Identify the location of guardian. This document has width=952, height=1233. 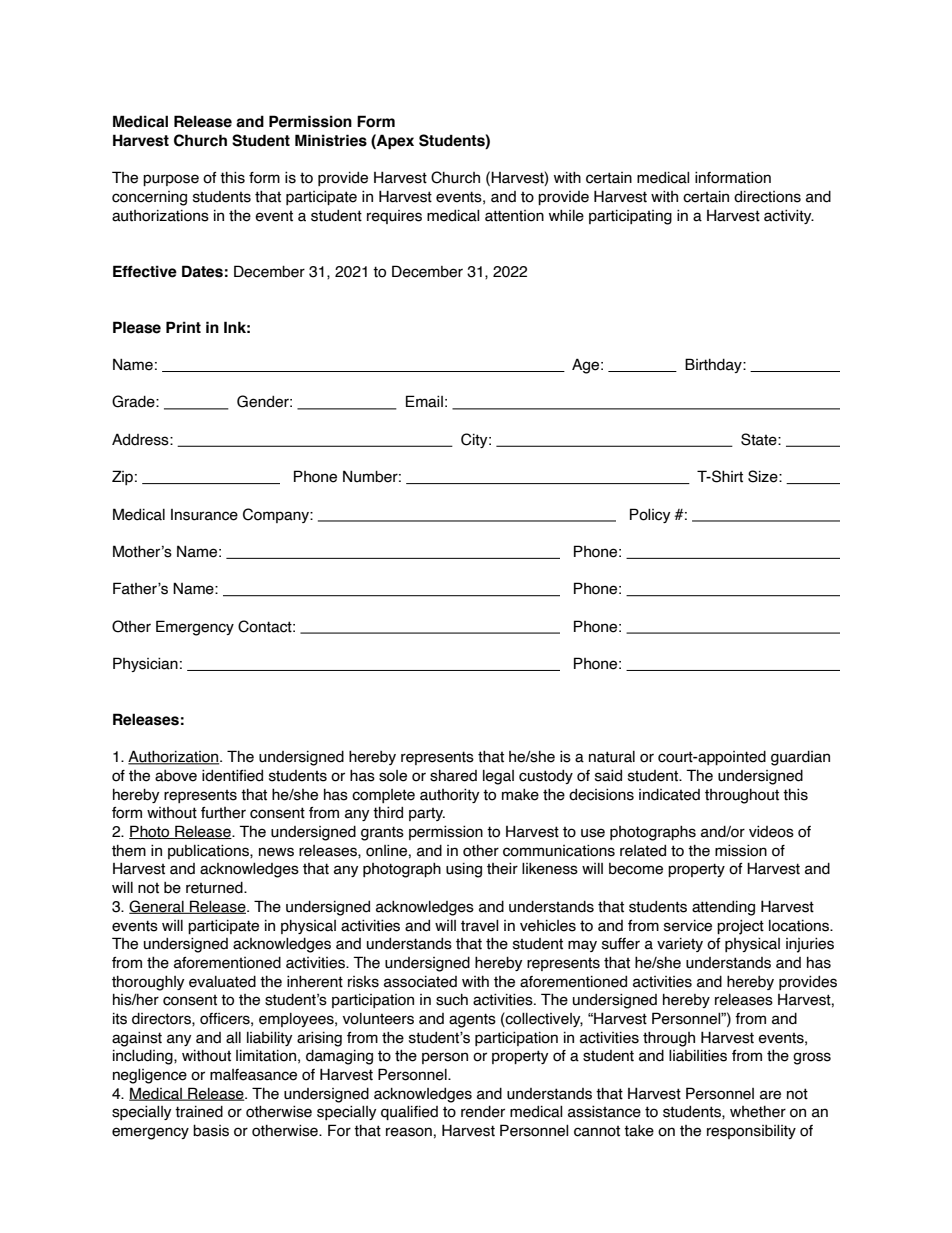
(800, 758).
